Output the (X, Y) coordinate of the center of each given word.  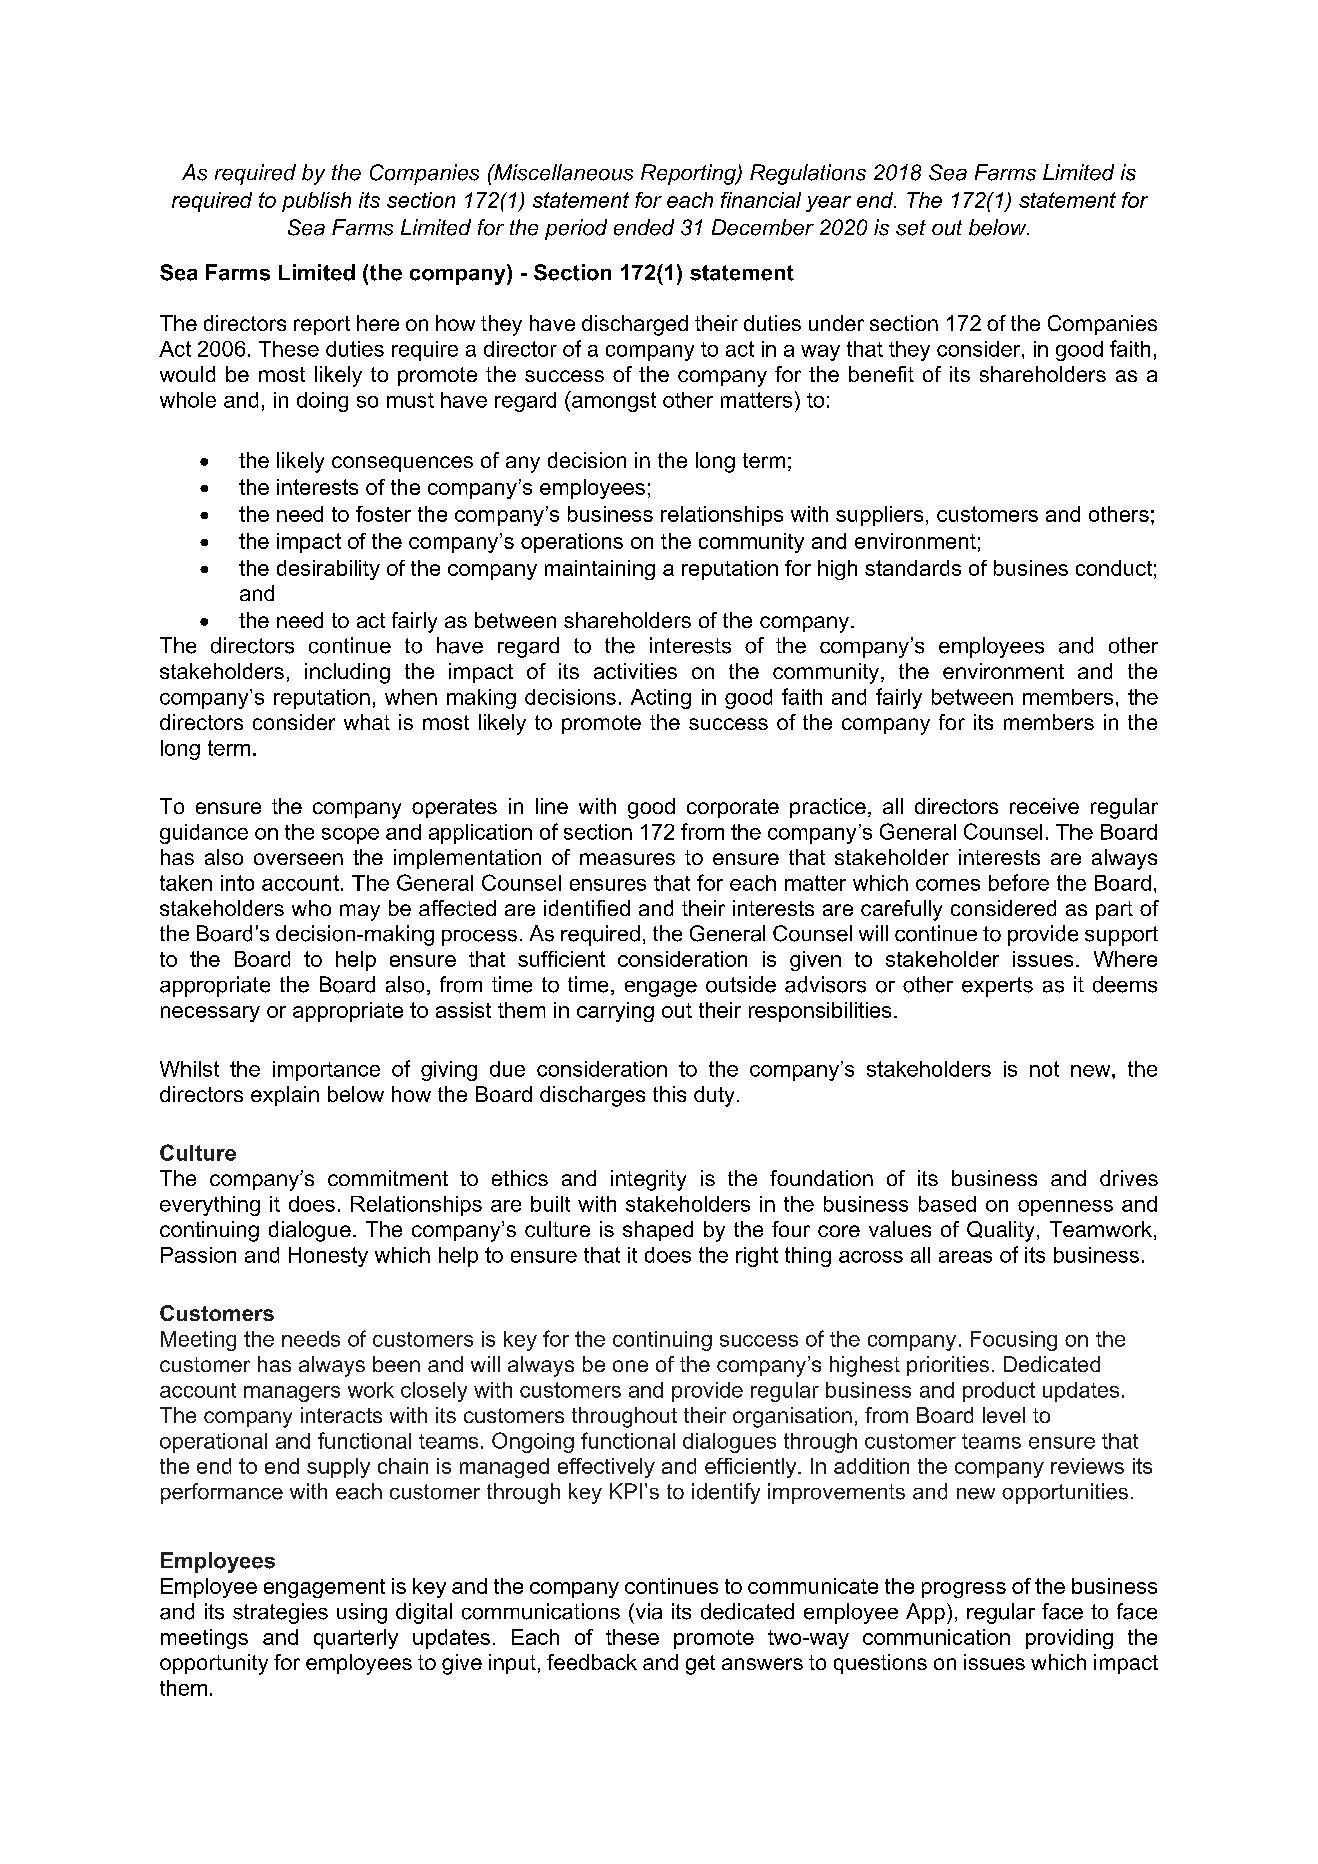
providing (1069, 1639)
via (647, 1611)
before (1019, 882)
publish (316, 202)
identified (587, 908)
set (911, 228)
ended (644, 227)
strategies (280, 1613)
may (360, 912)
